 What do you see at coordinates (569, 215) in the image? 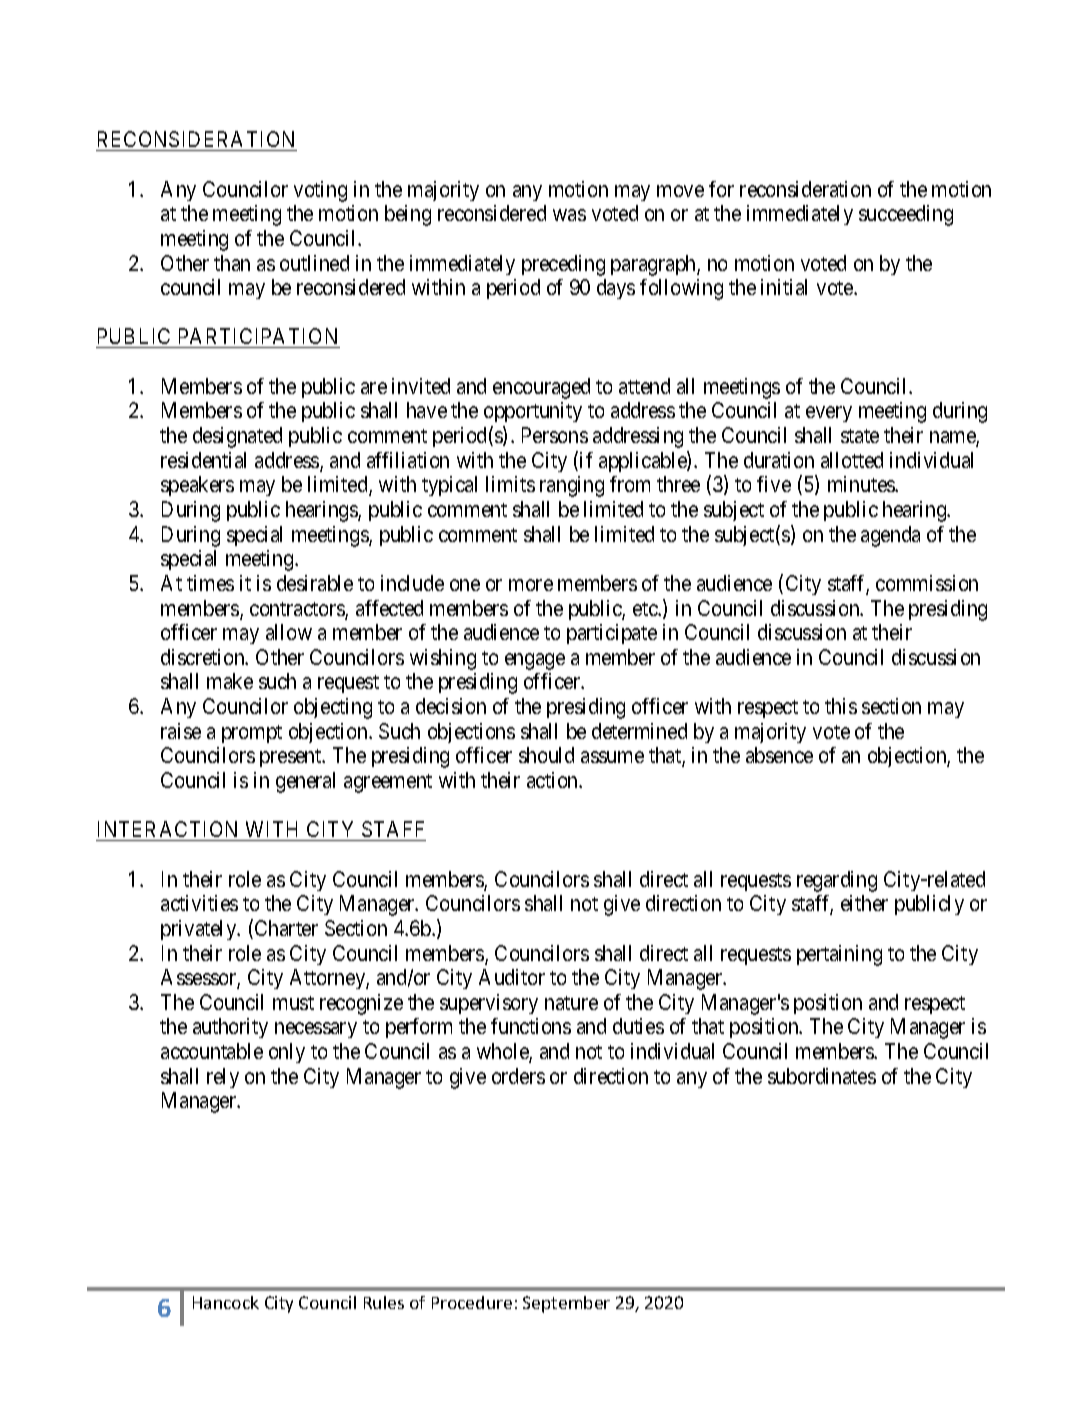
I see `was` at bounding box center [569, 215].
